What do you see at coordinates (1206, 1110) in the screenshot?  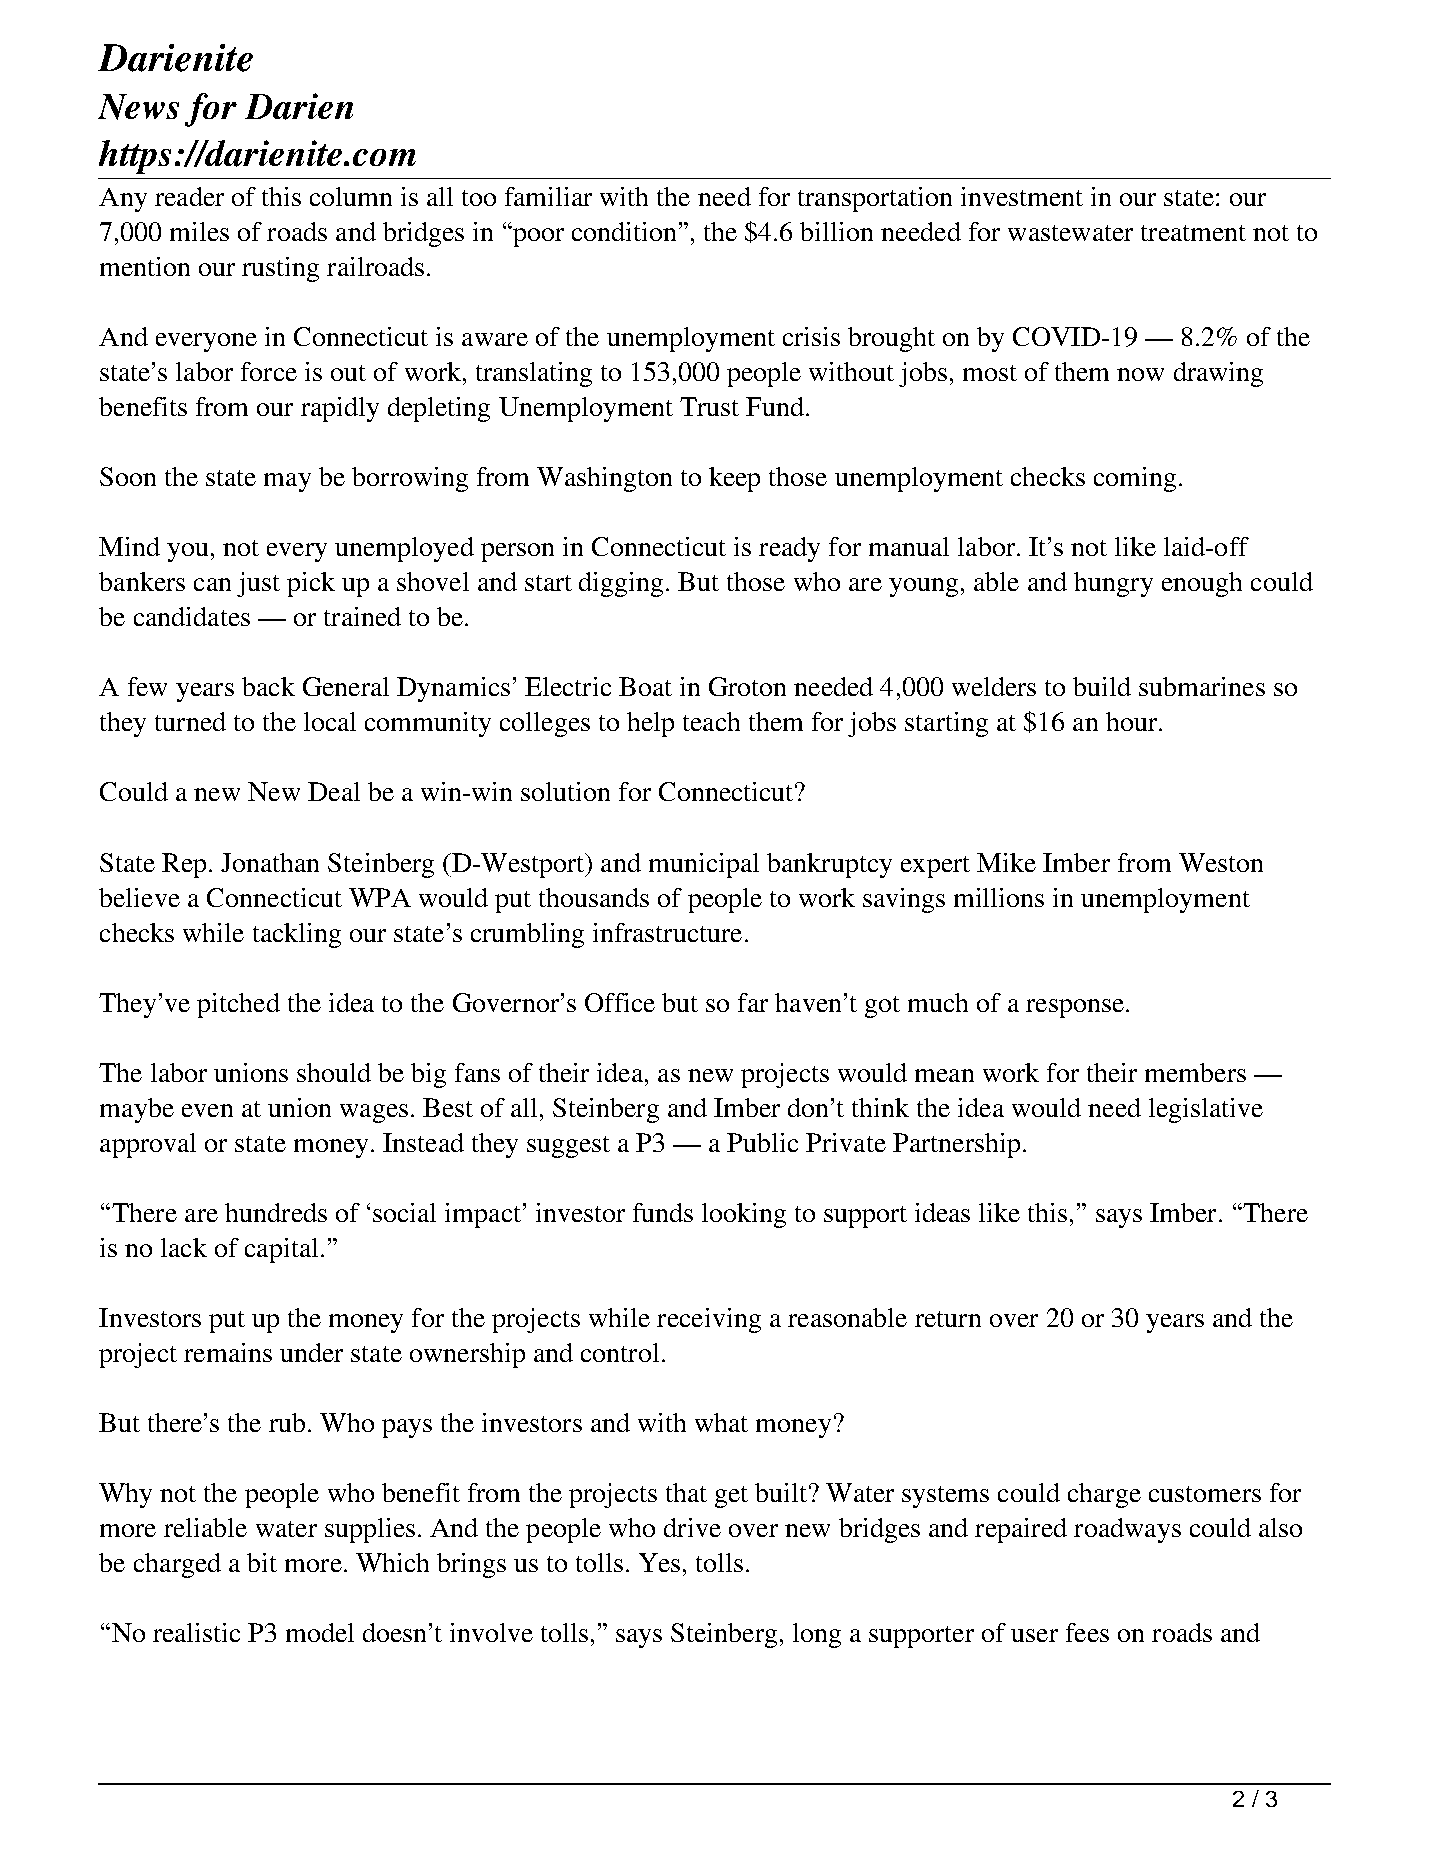 I see `legislative` at bounding box center [1206, 1110].
